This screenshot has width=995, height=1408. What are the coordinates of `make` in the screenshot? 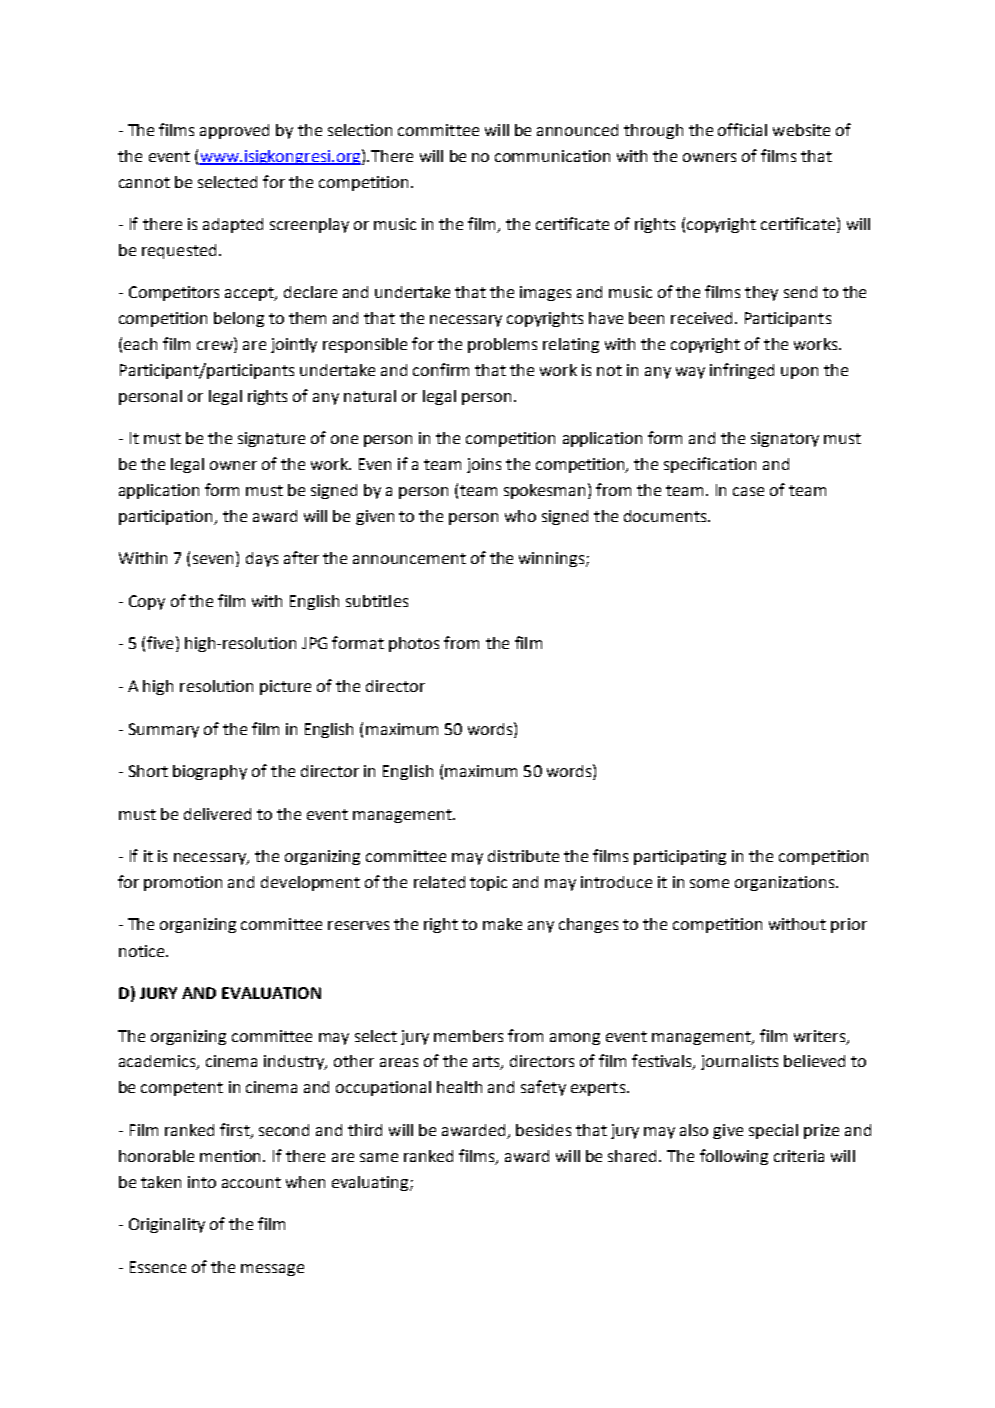 It's located at (502, 924).
